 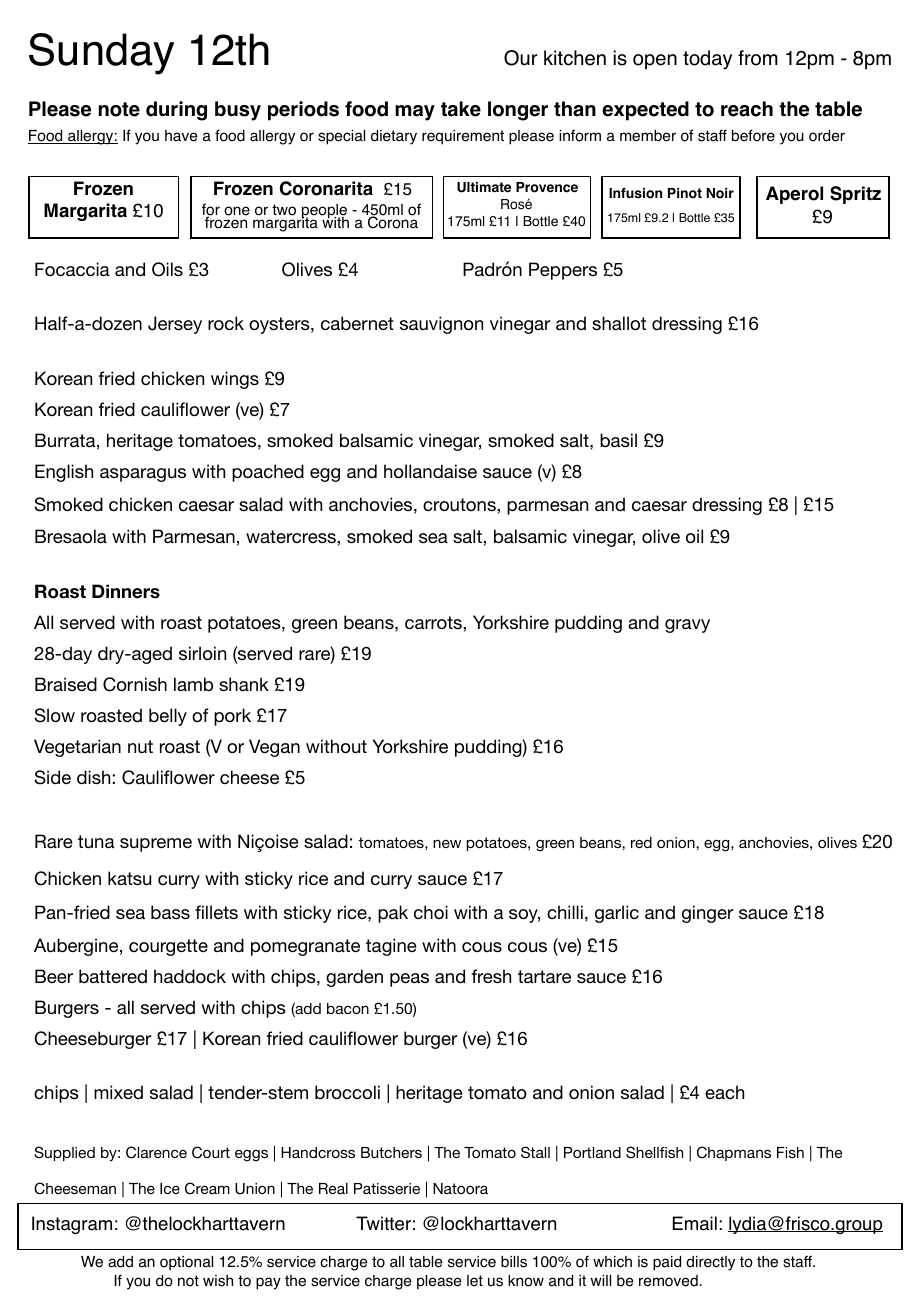 I want to click on bills, so click(x=514, y=1262).
